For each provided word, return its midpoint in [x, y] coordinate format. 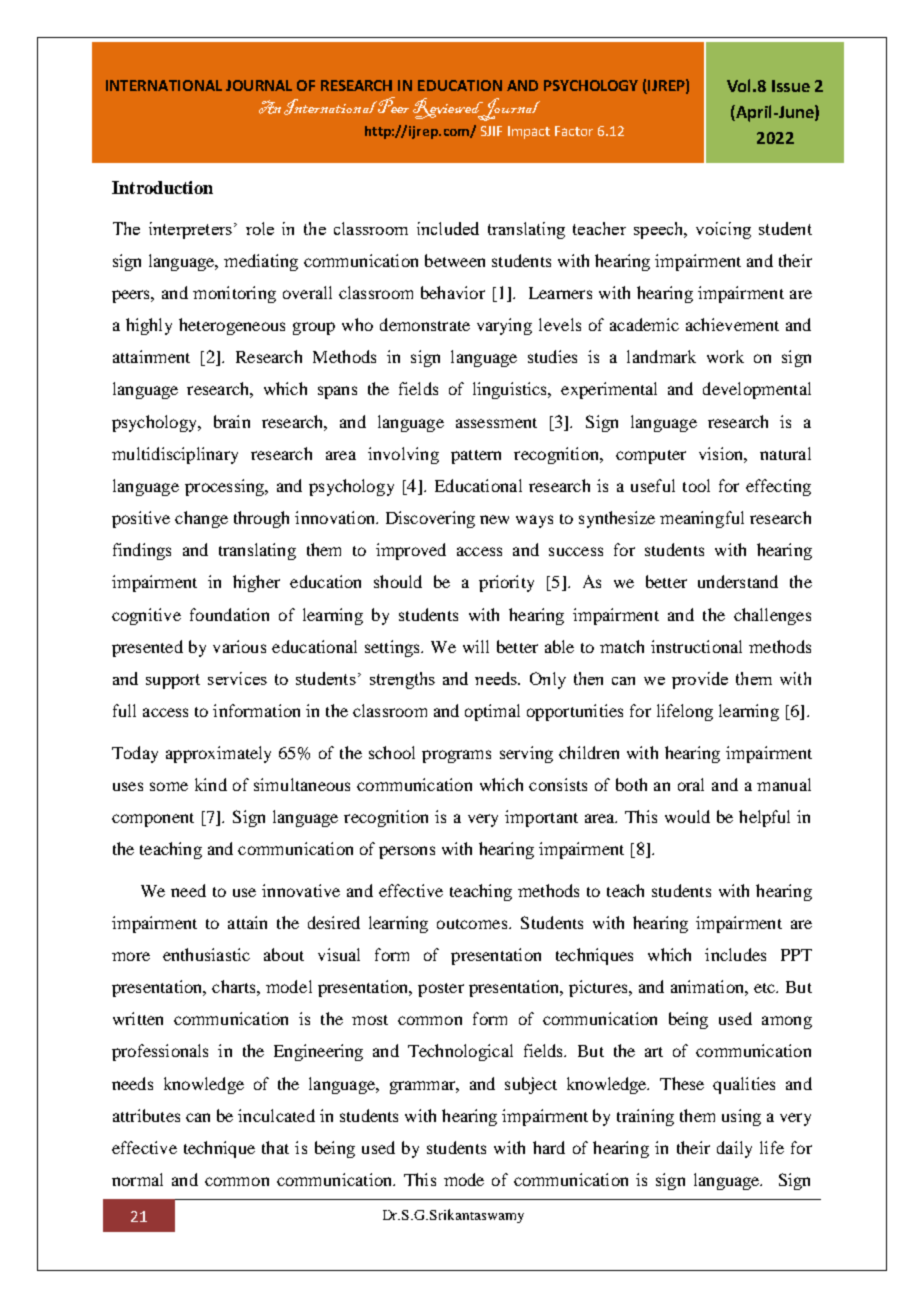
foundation [229, 614]
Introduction [162, 187]
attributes [146, 1115]
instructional [696, 646]
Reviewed [449, 109]
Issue [791, 86]
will [476, 646]
